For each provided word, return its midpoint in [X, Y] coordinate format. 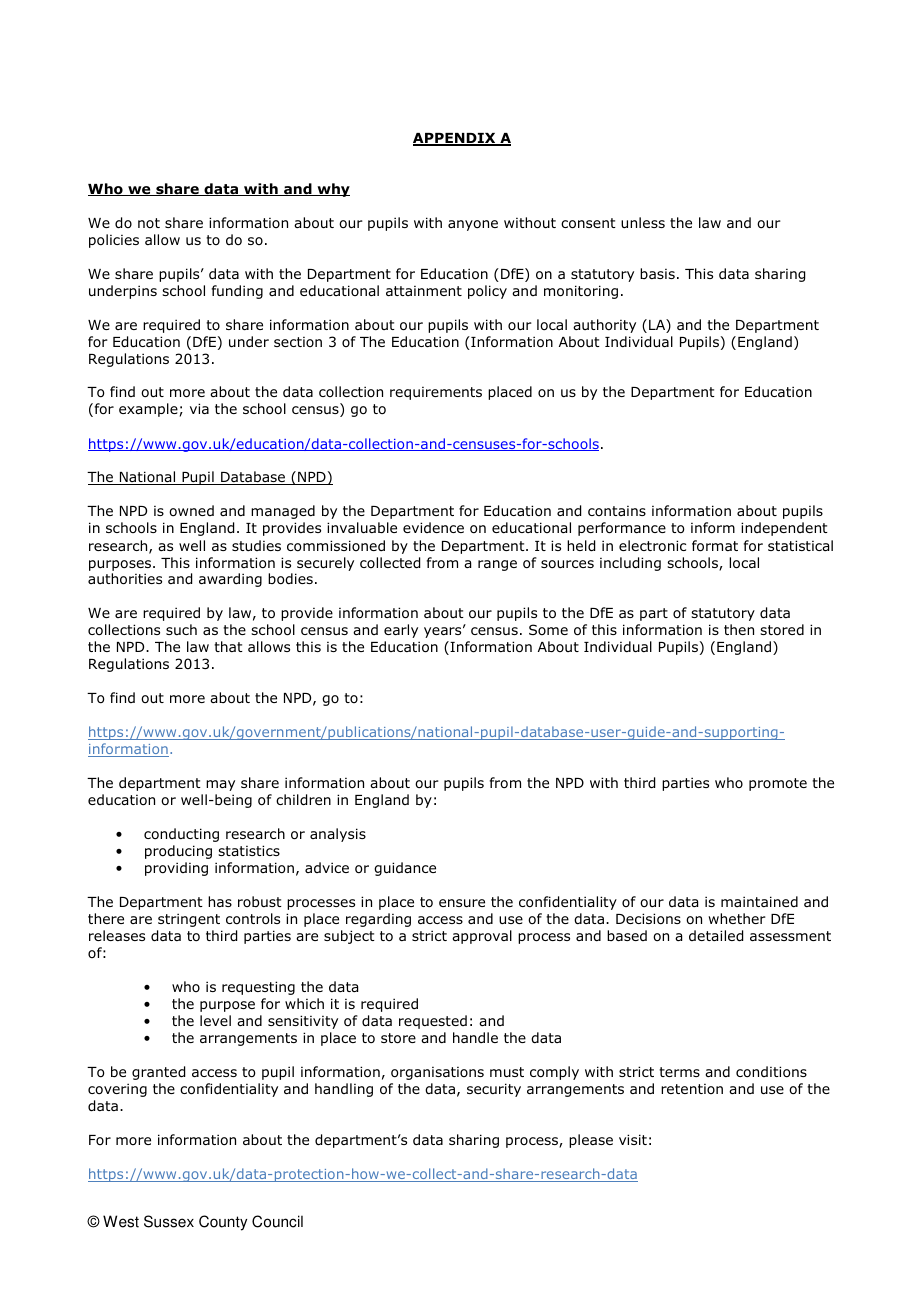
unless [643, 222]
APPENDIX [455, 139]
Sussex [169, 1221]
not [149, 223]
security [494, 1090]
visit [633, 1139]
